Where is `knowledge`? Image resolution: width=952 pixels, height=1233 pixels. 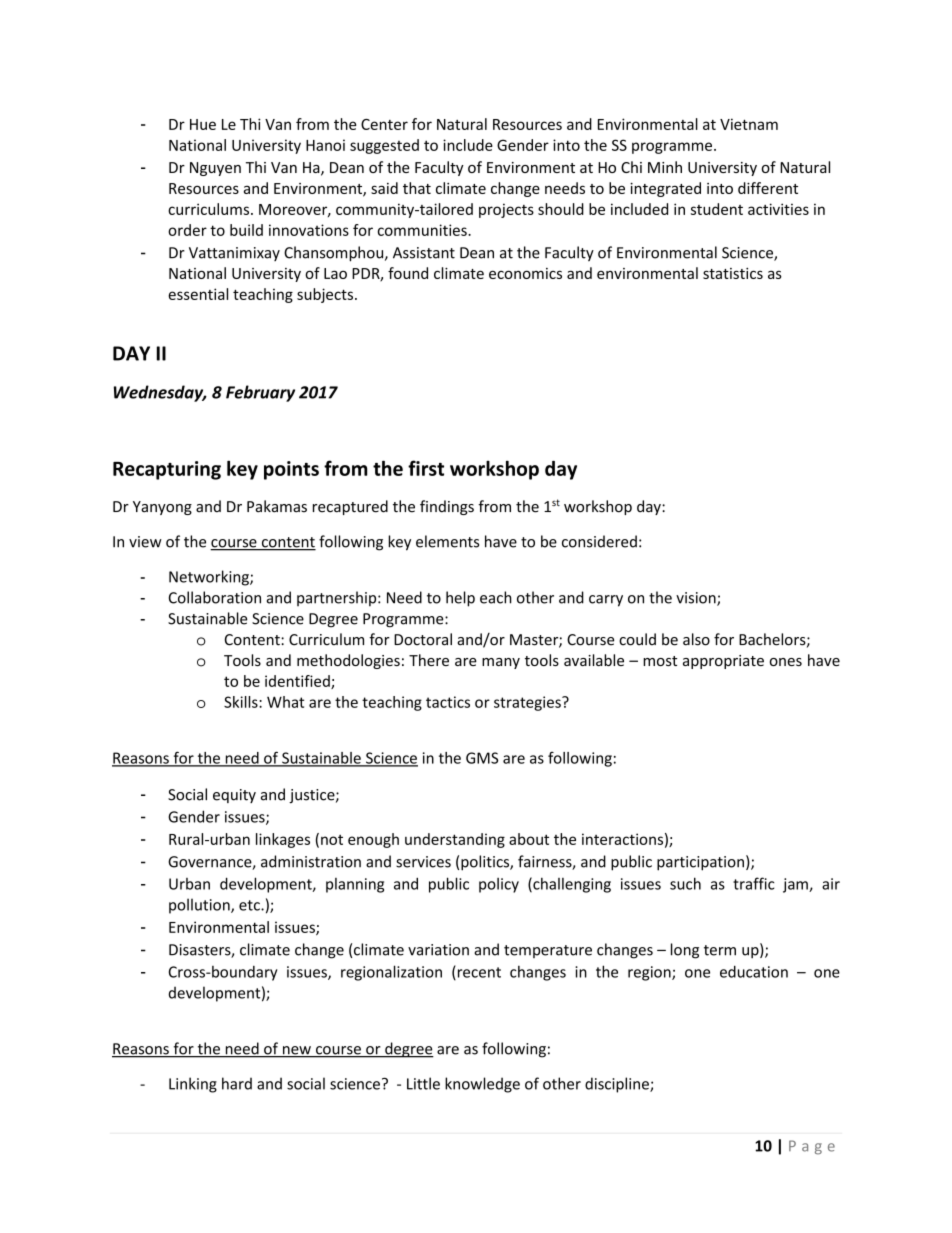
knowledge is located at coordinates (482, 1085).
